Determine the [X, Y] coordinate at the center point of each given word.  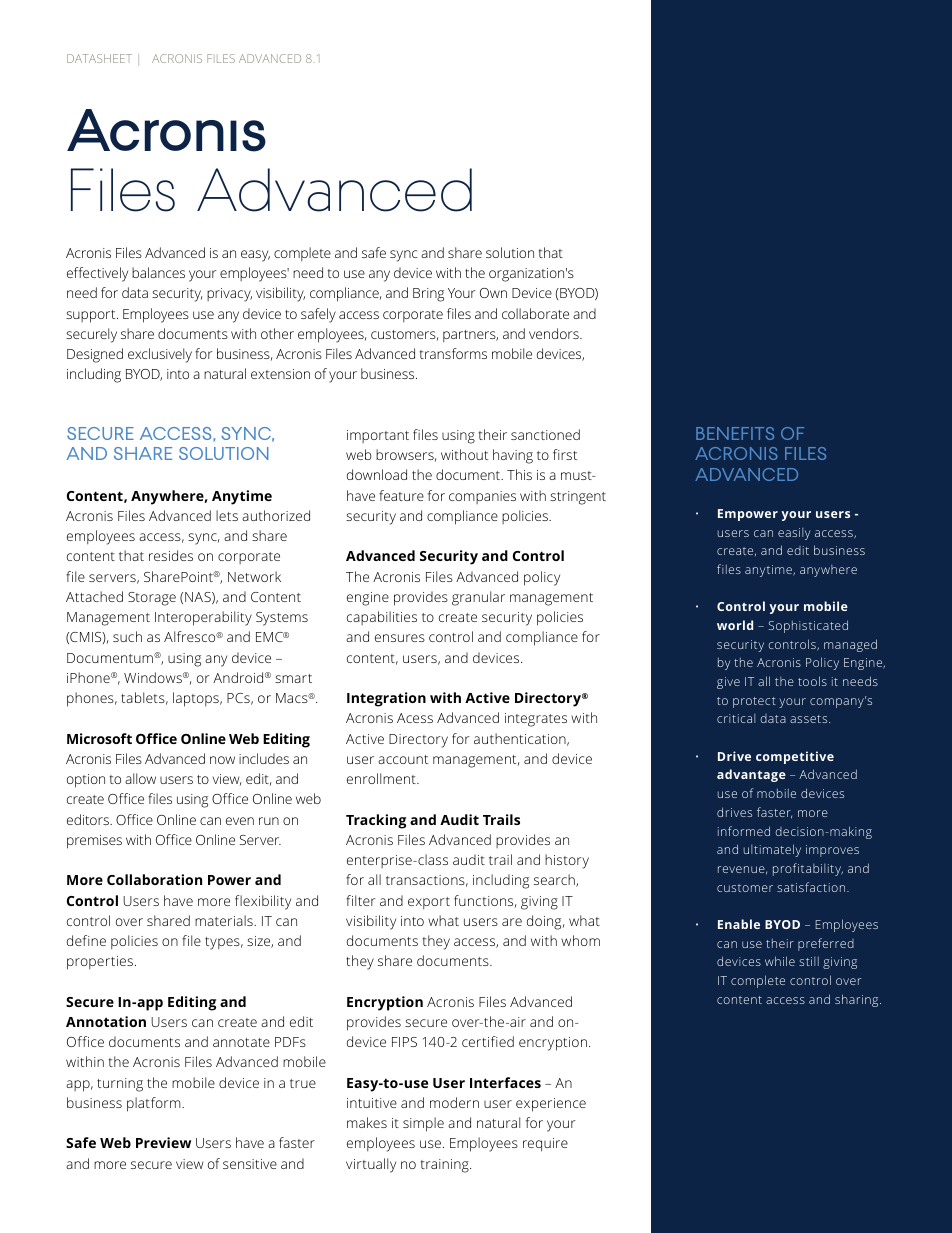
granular [478, 598]
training [446, 1166]
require [545, 1145]
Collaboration [154, 879]
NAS [199, 598]
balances [158, 272]
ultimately [772, 850]
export [429, 903]
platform [155, 1104]
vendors [555, 333]
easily [794, 534]
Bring [428, 295]
